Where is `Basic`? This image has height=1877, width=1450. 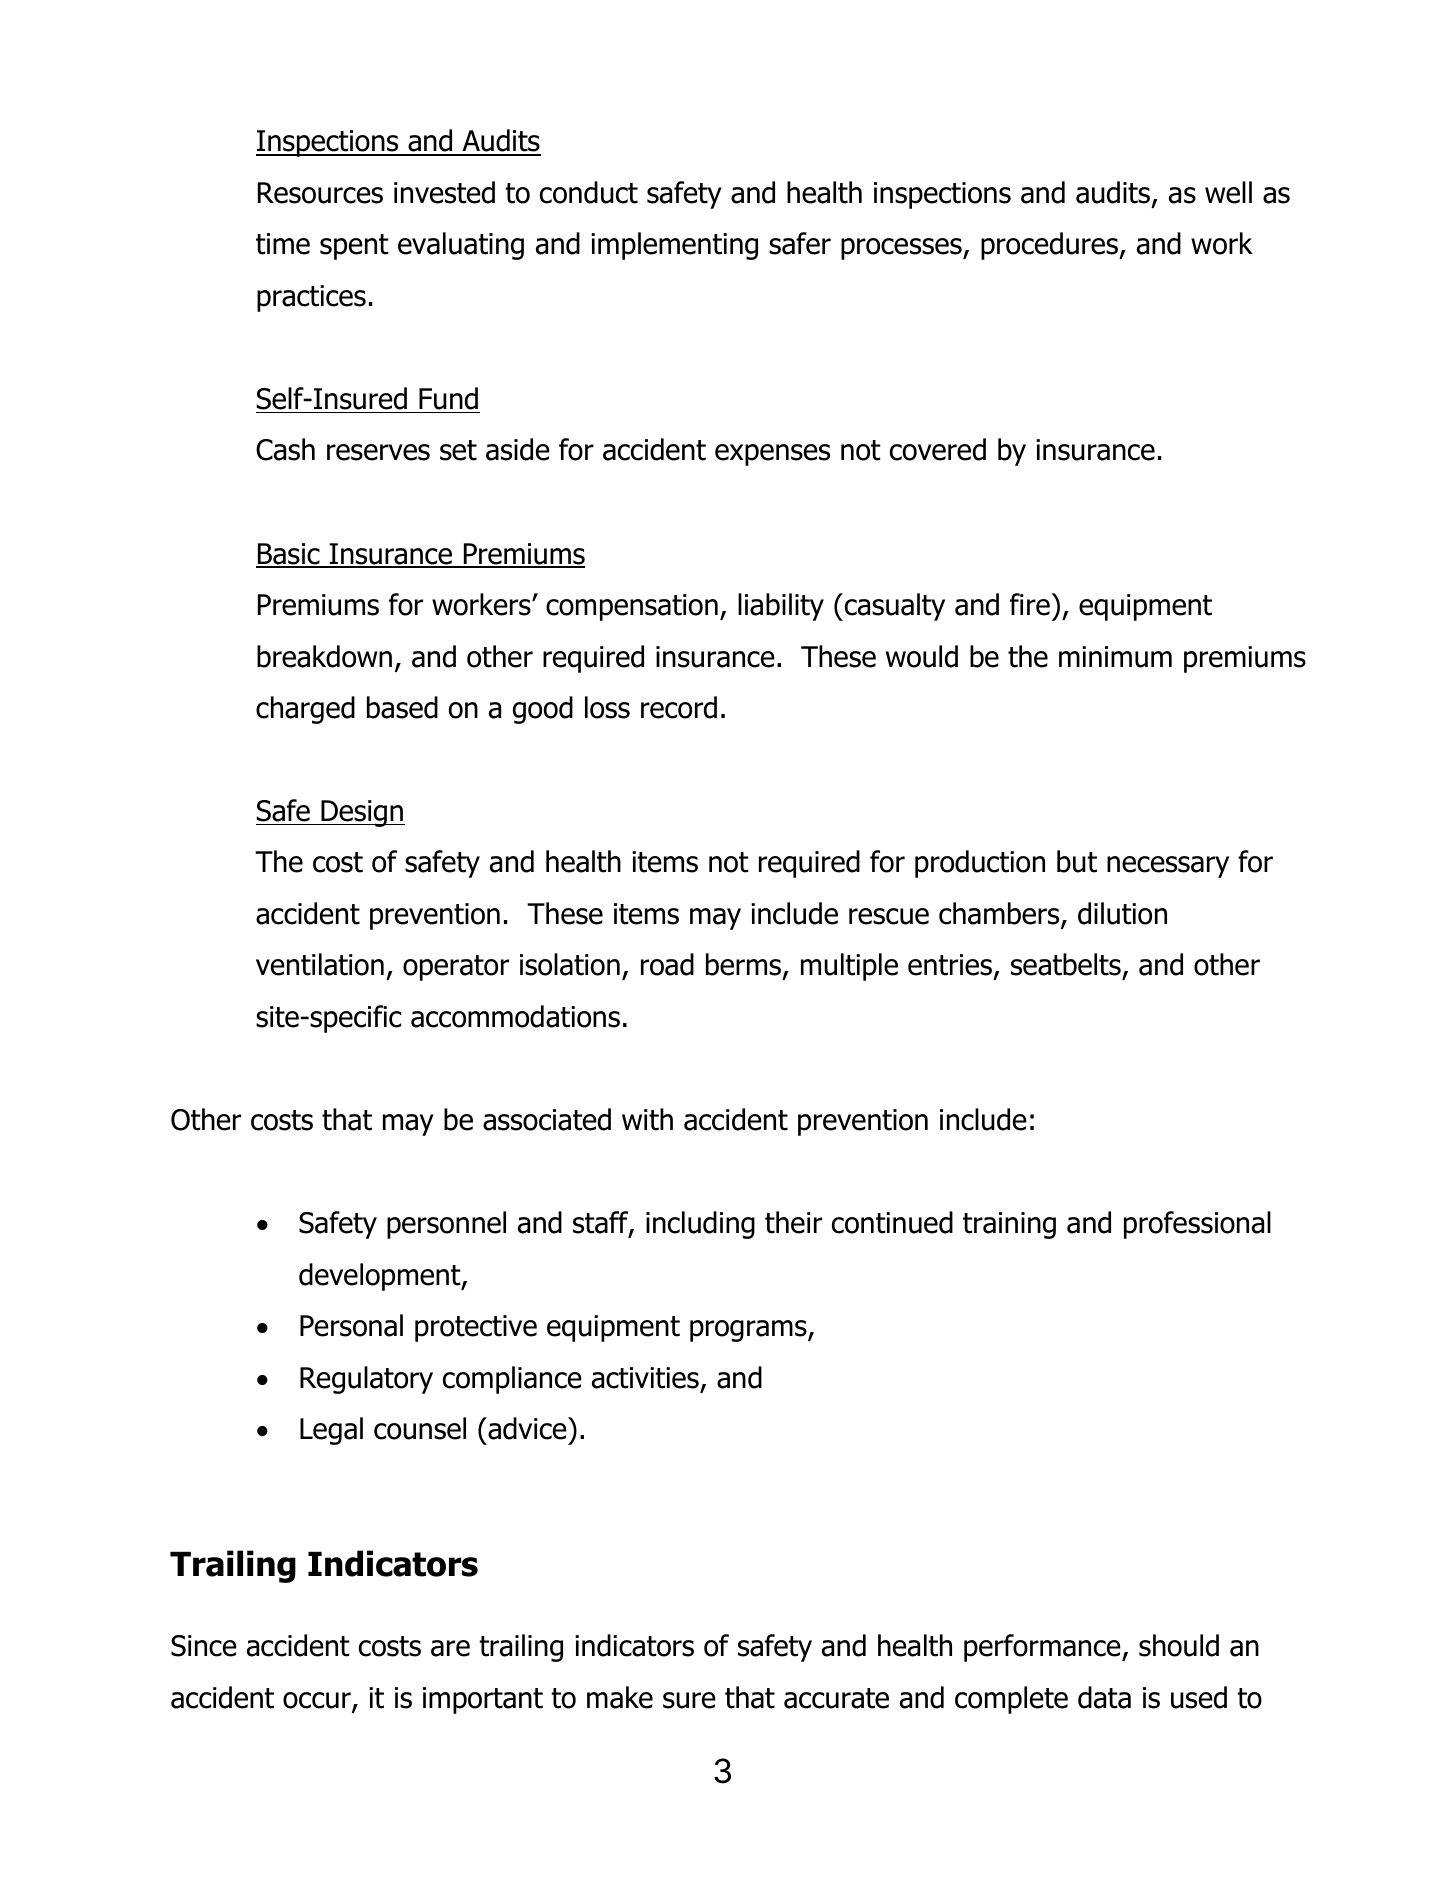 Basic is located at coordinates (289, 555).
